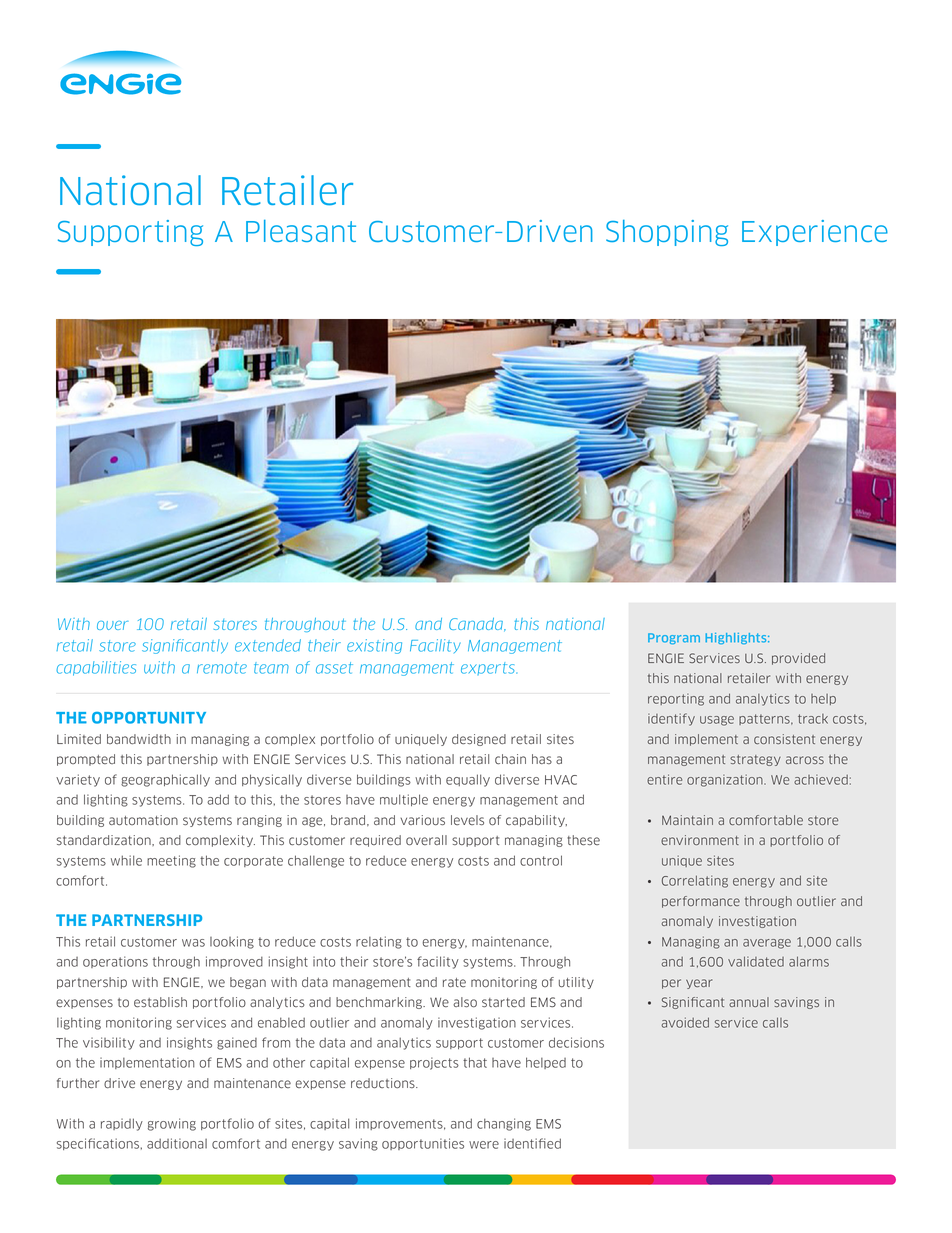 The width and height of the screenshot is (952, 1233). What do you see at coordinates (667, 233) in the screenshot?
I see `Shopping` at bounding box center [667, 233].
